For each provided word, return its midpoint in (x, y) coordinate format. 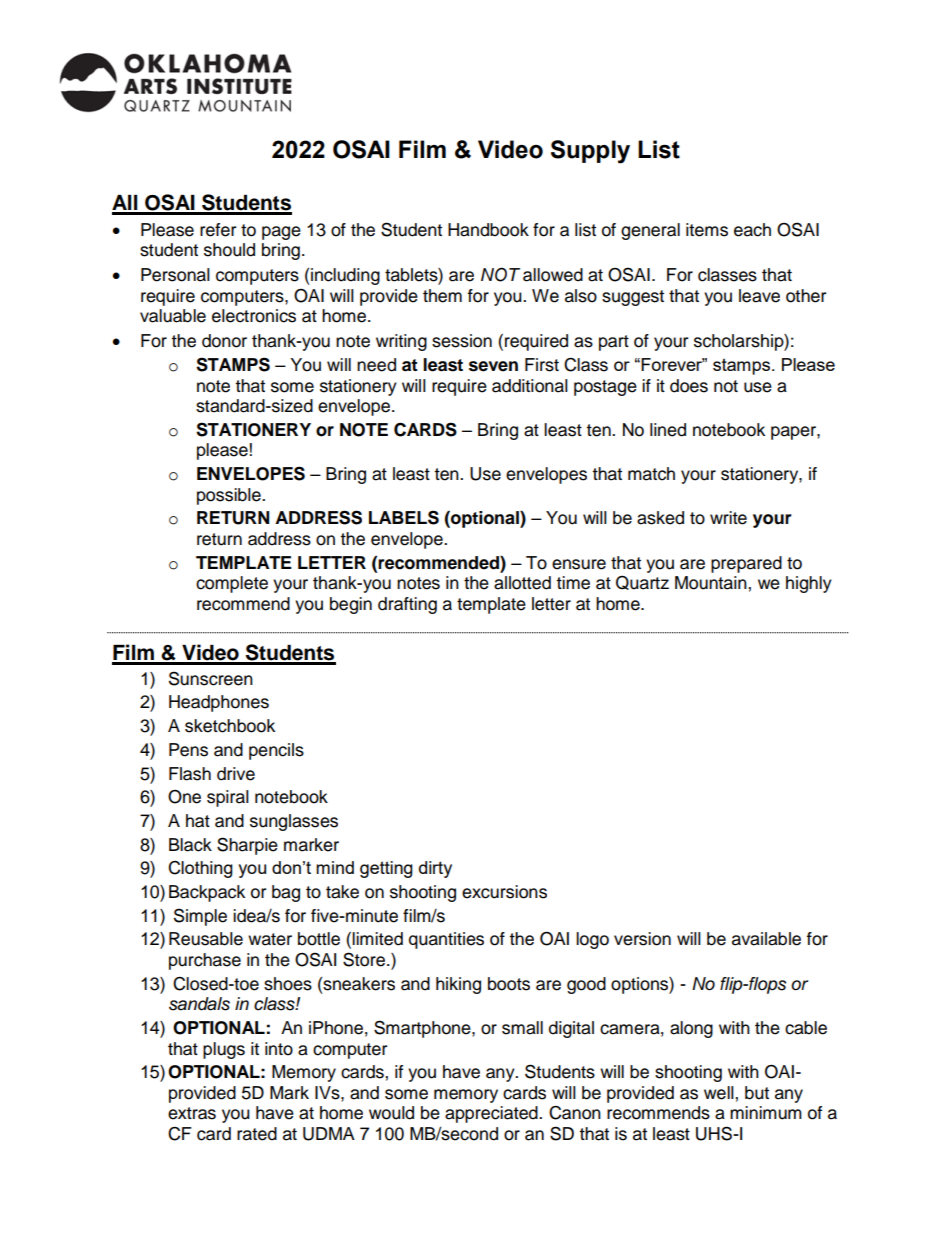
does (689, 386)
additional (530, 386)
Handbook (488, 230)
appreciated (492, 1114)
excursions (504, 892)
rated (257, 1134)
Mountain (712, 583)
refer (218, 230)
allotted (522, 583)
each (752, 230)
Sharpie (247, 846)
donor (224, 341)
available (766, 939)
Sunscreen (211, 678)
